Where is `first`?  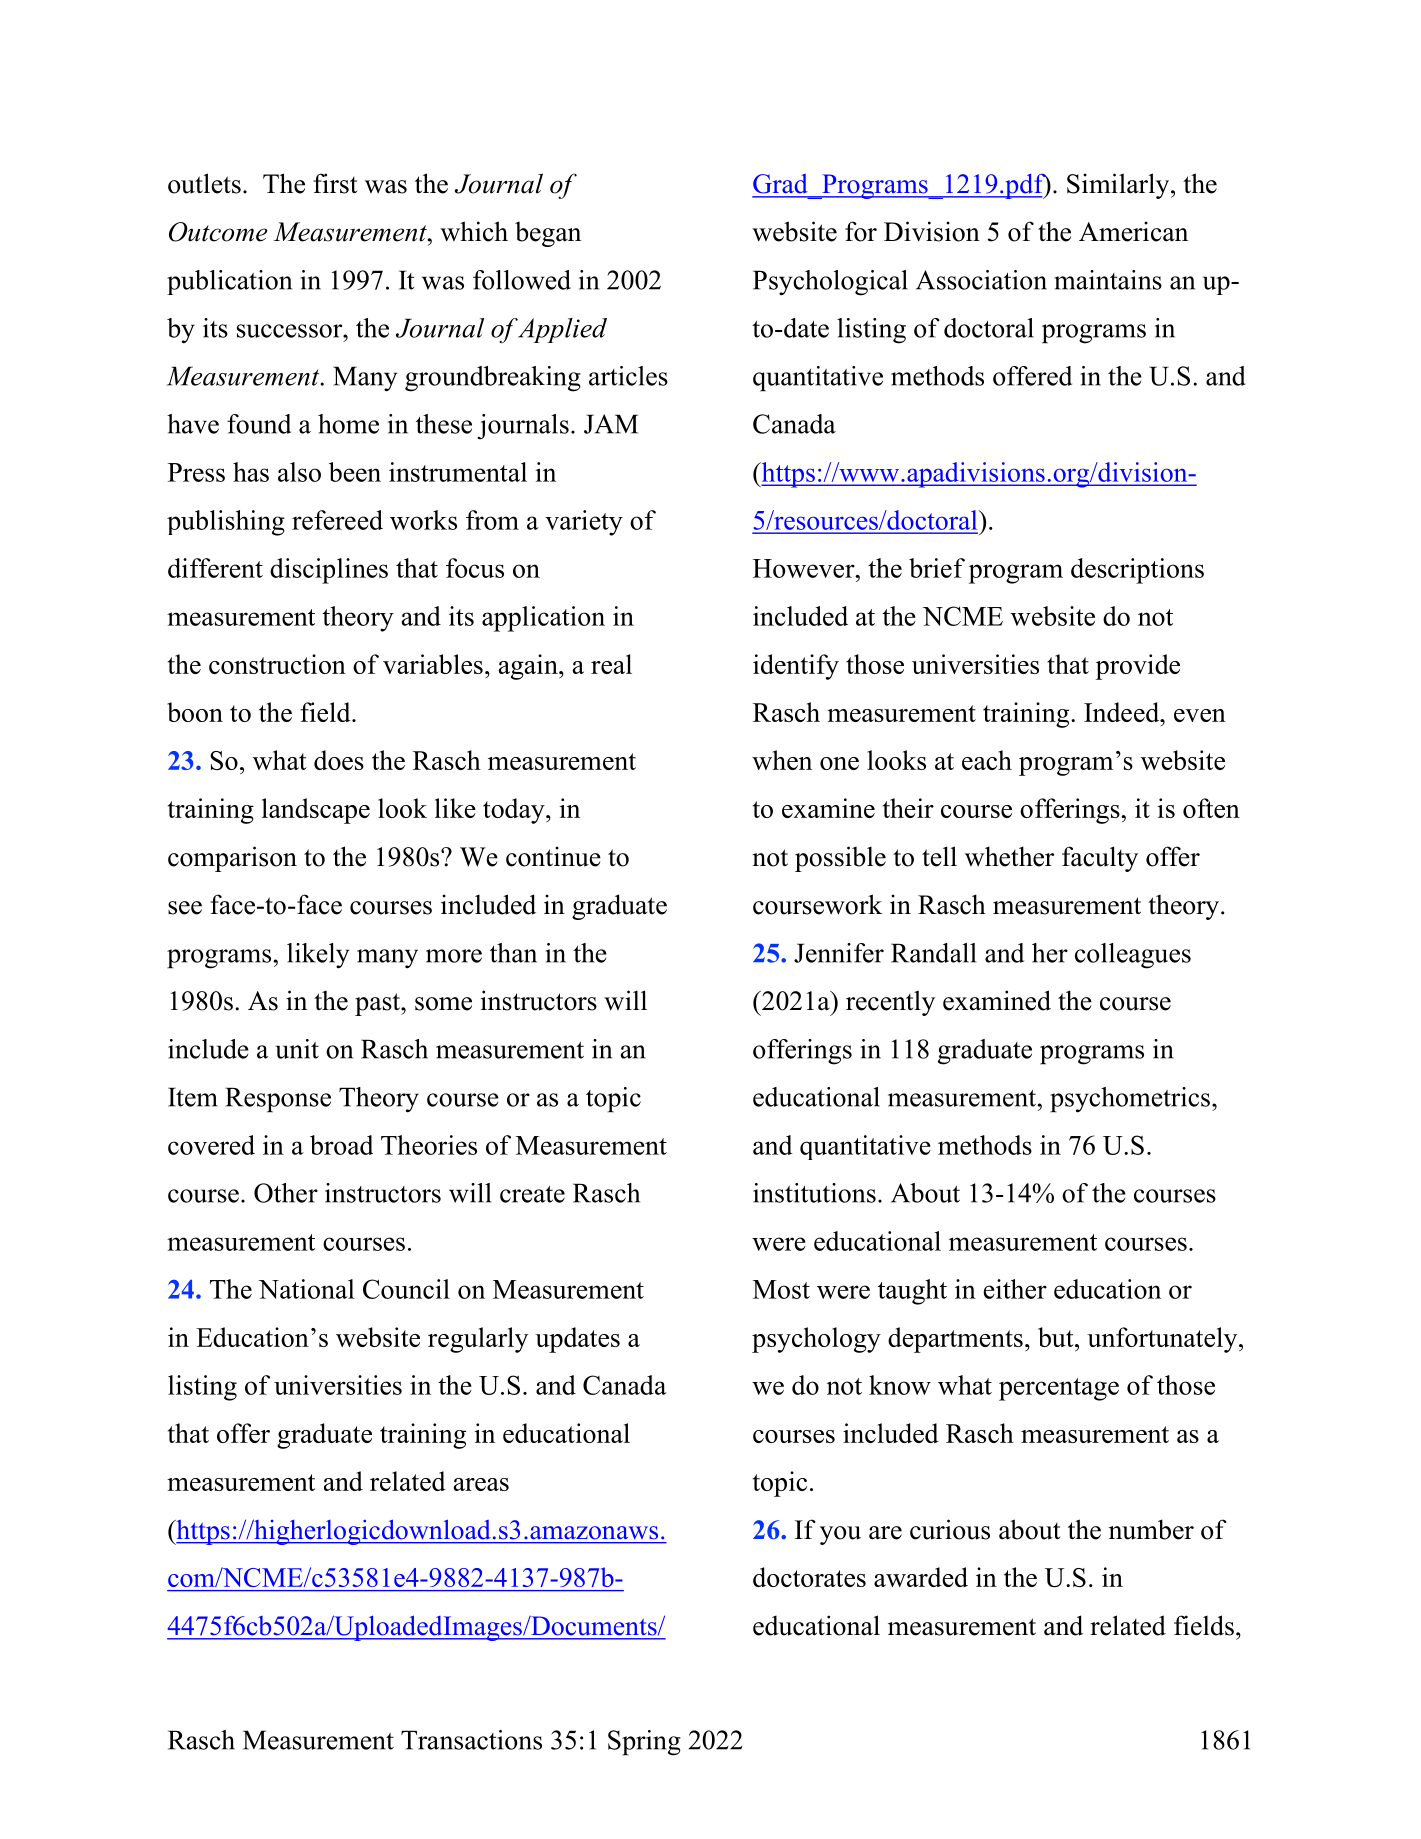 first is located at coordinates (335, 183).
